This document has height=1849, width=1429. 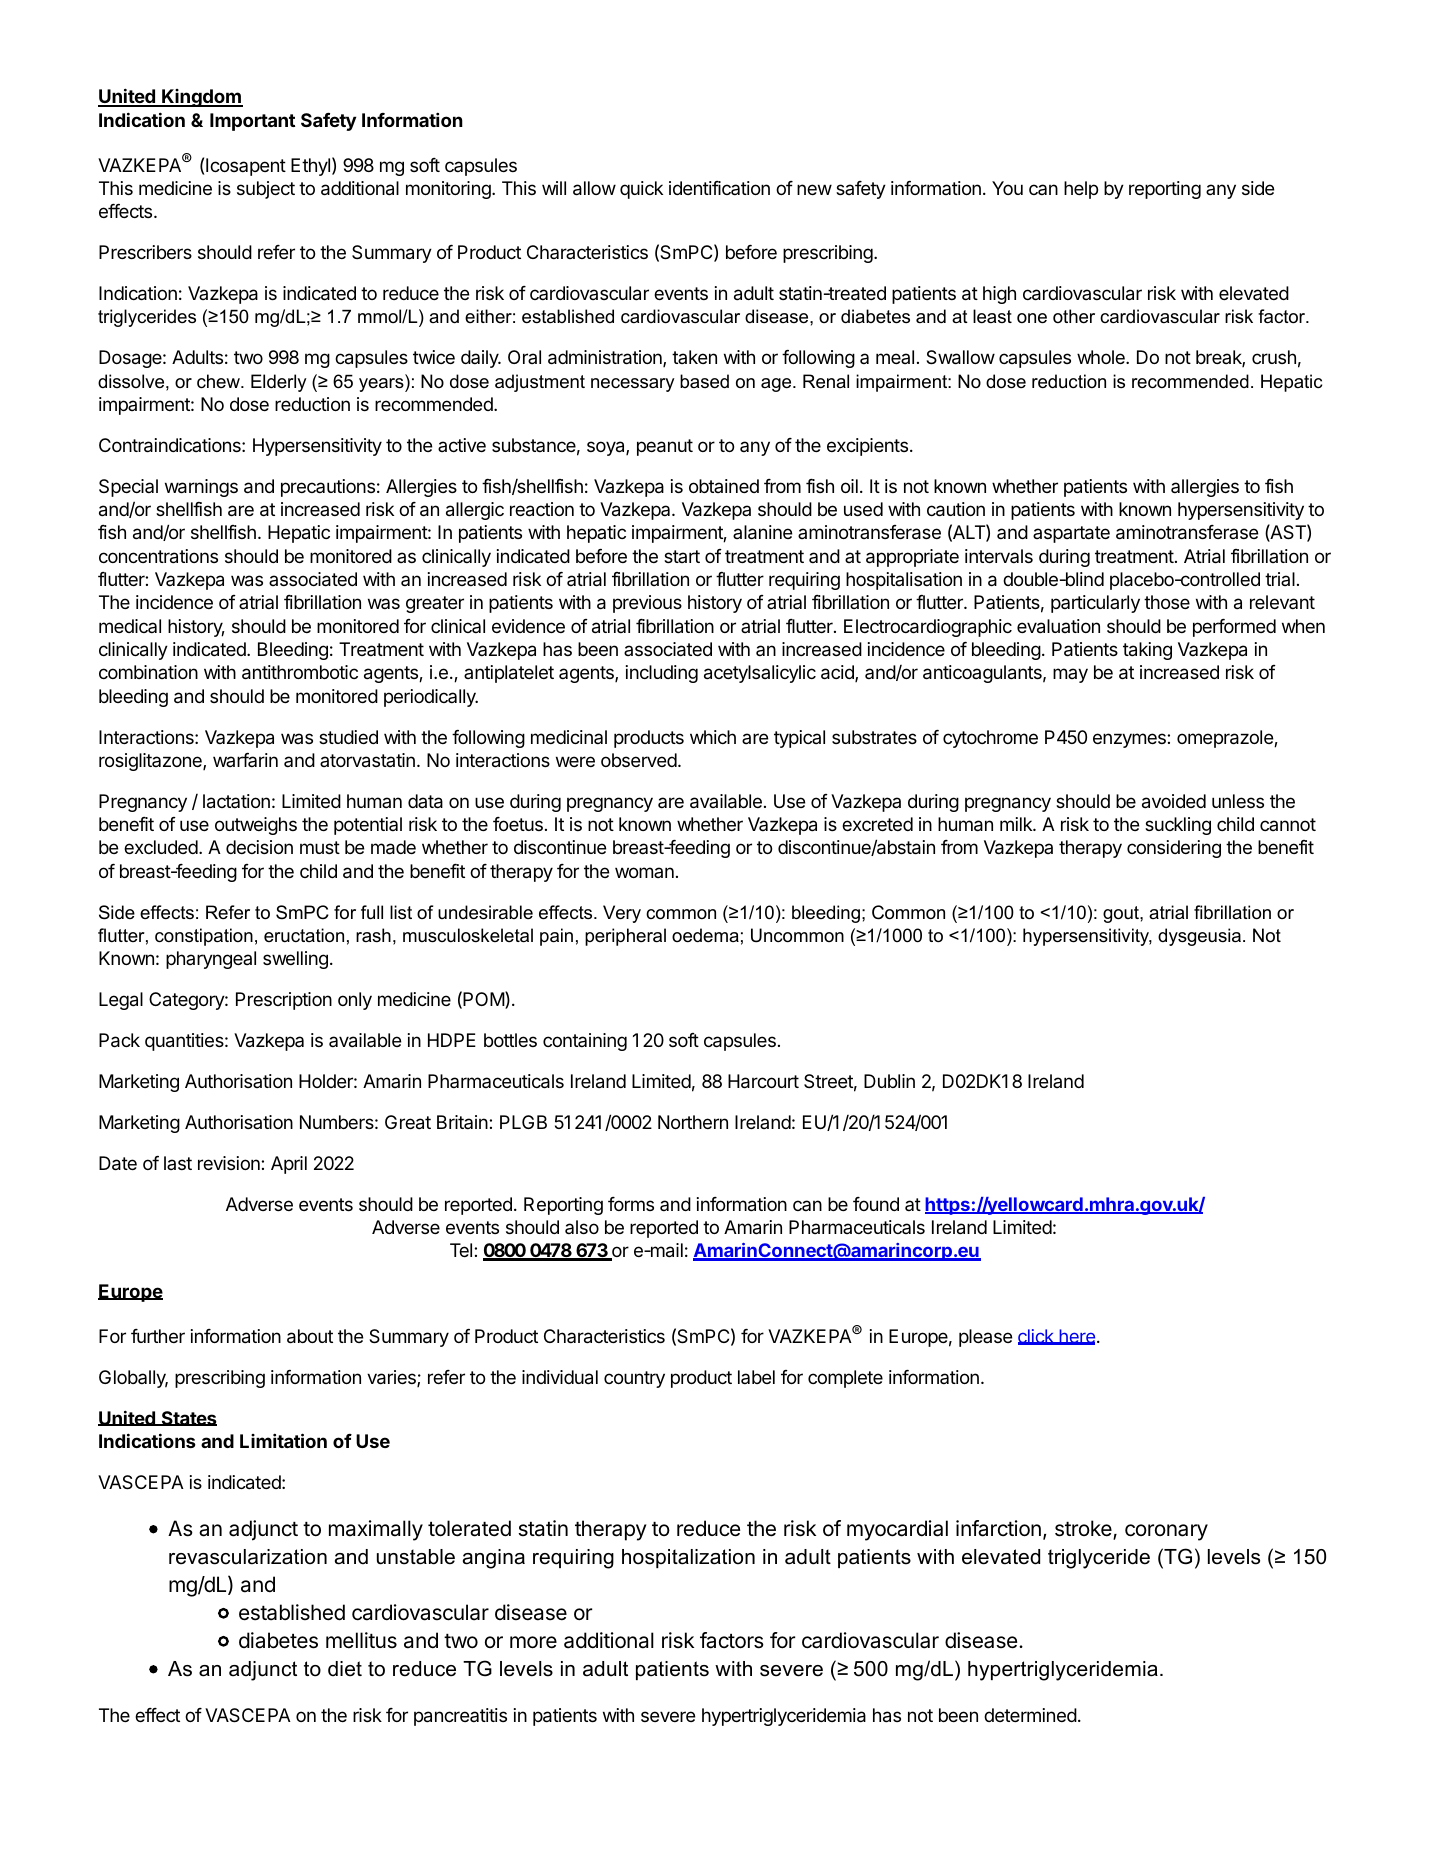 I want to click on constipation, so click(x=204, y=937).
